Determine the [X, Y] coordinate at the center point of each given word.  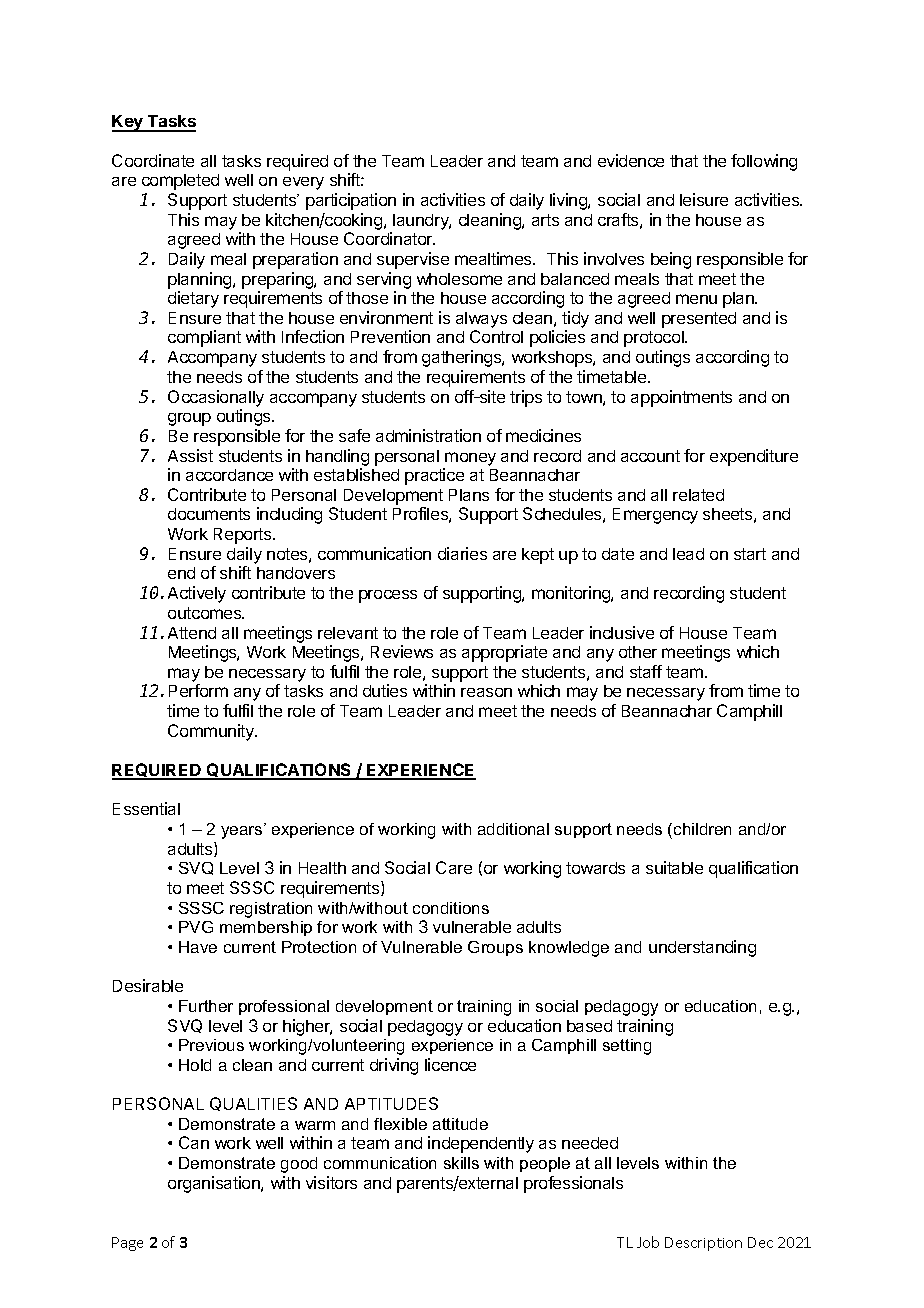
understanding [702, 948]
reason [486, 692]
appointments [681, 398]
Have [198, 947]
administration [428, 435]
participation [351, 201]
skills [461, 1163]
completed [180, 182]
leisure [704, 199]
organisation [215, 1184]
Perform [198, 690]
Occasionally [216, 398]
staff [646, 671]
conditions [451, 908]
